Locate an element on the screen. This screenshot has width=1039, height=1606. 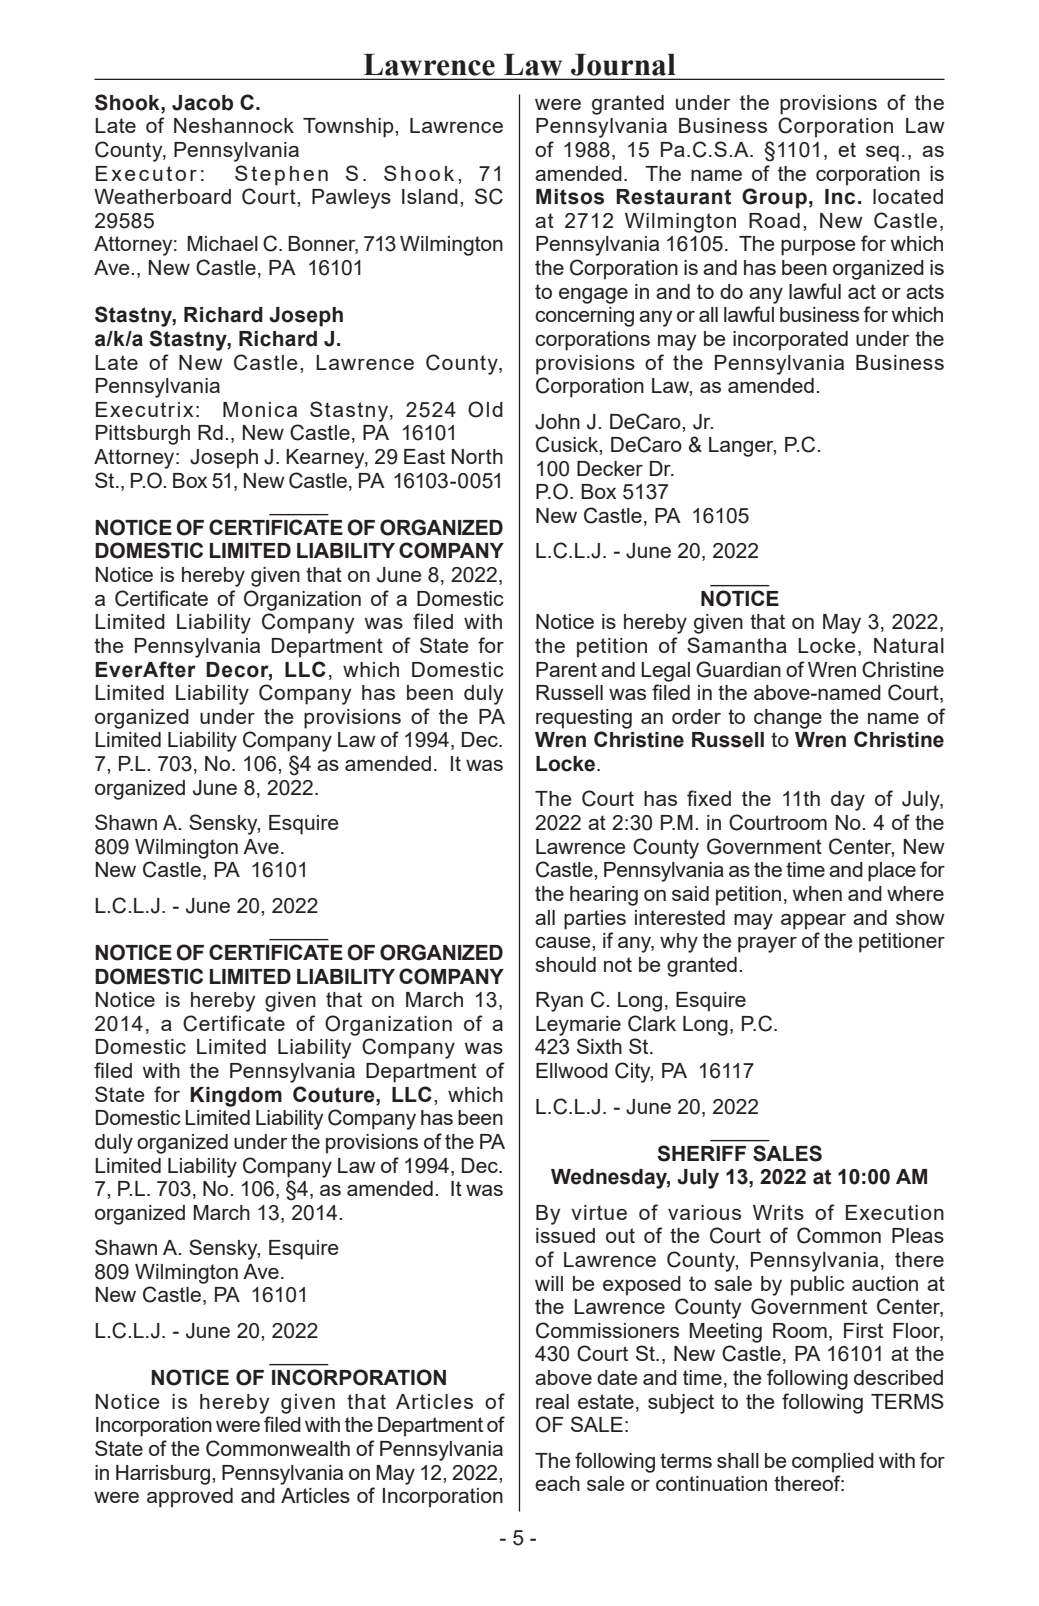
Monica is located at coordinates (260, 409).
